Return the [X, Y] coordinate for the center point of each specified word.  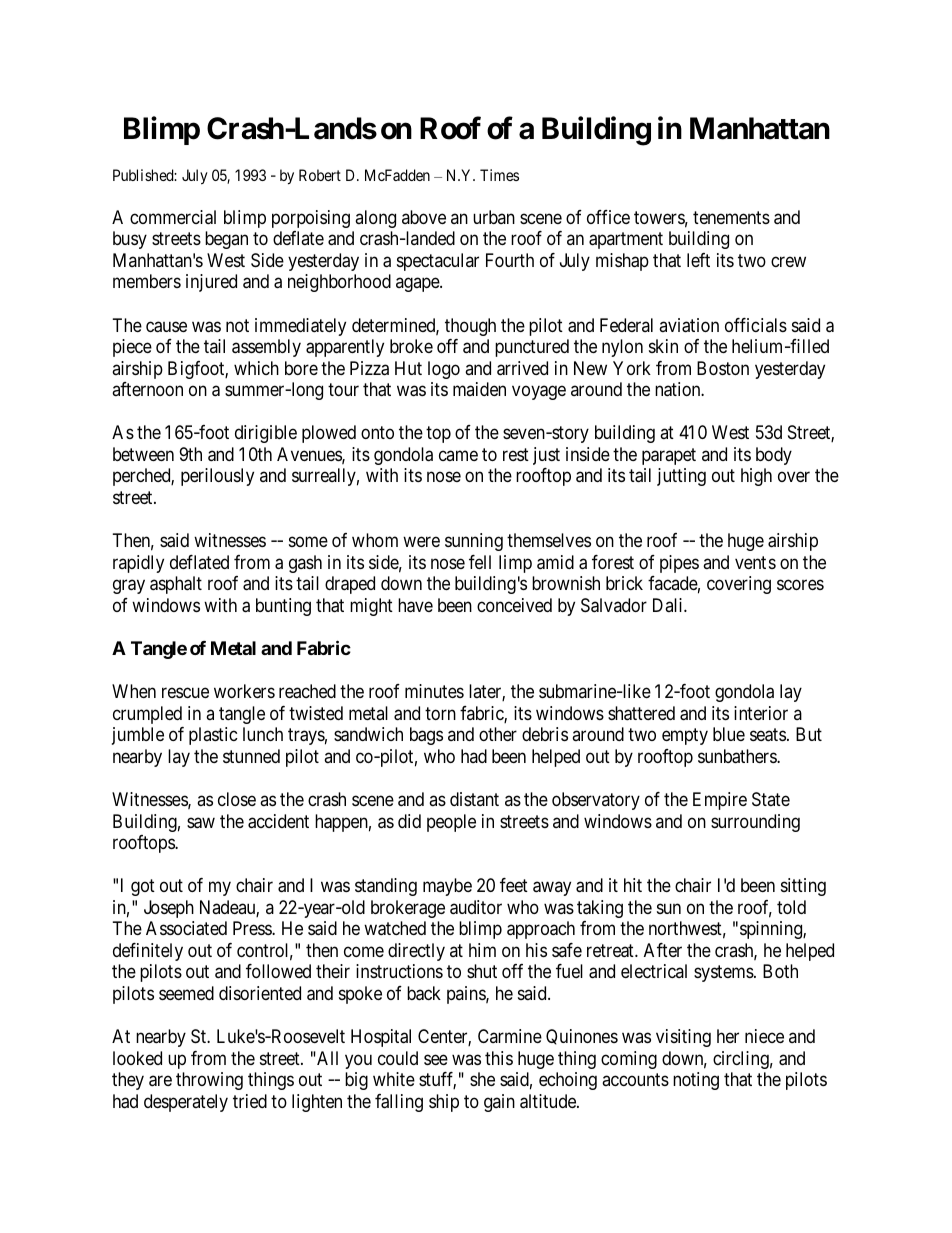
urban [494, 217]
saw [201, 823]
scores [800, 585]
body [774, 456]
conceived [514, 605]
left [698, 260]
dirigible [266, 434]
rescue [185, 693]
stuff [437, 1080]
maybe [447, 887]
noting [696, 1081]
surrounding [755, 823]
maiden [479, 389]
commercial [173, 217]
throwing [209, 1081]
